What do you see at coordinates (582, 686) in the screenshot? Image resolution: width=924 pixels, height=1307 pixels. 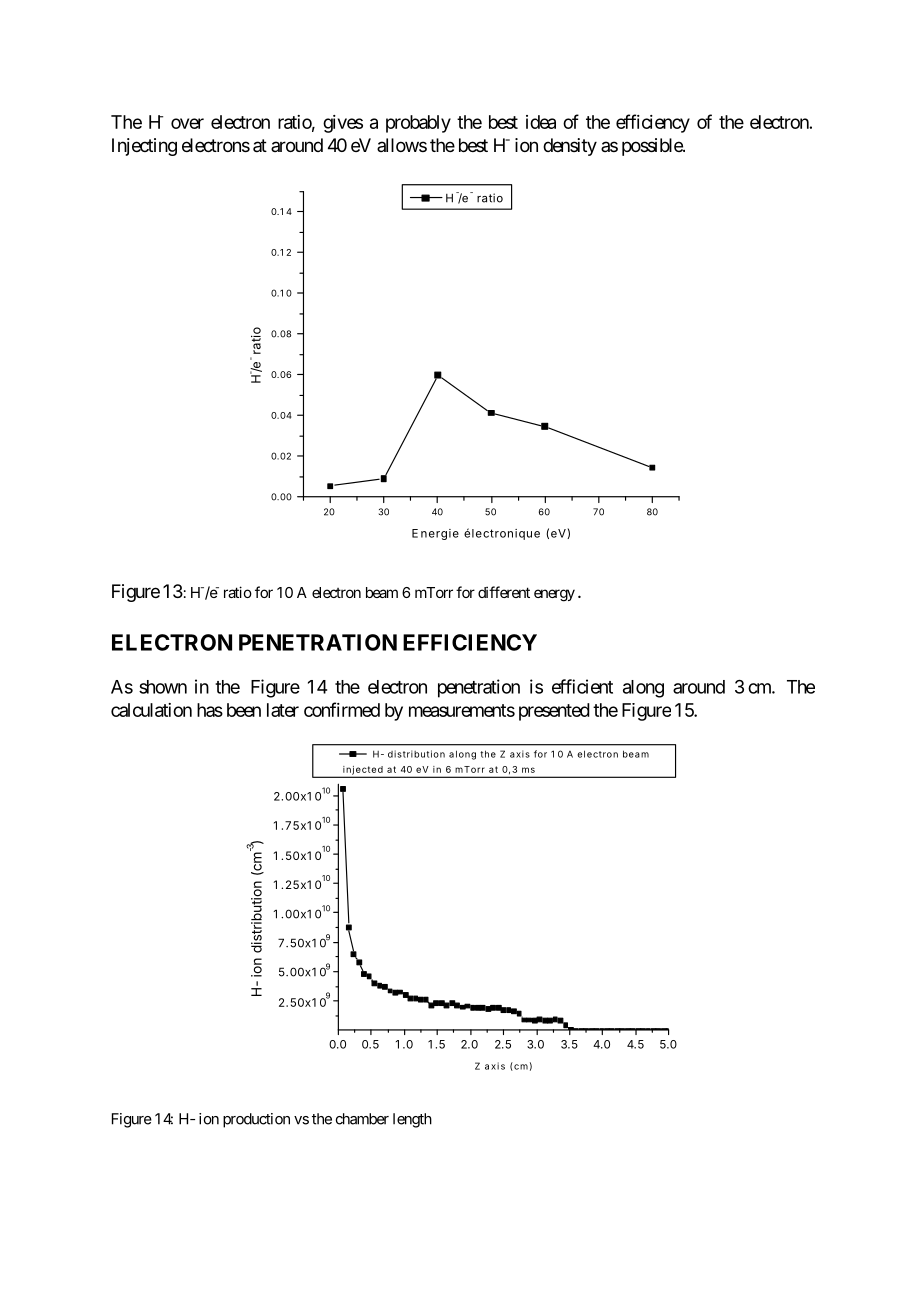 I see `efficient` at bounding box center [582, 686].
